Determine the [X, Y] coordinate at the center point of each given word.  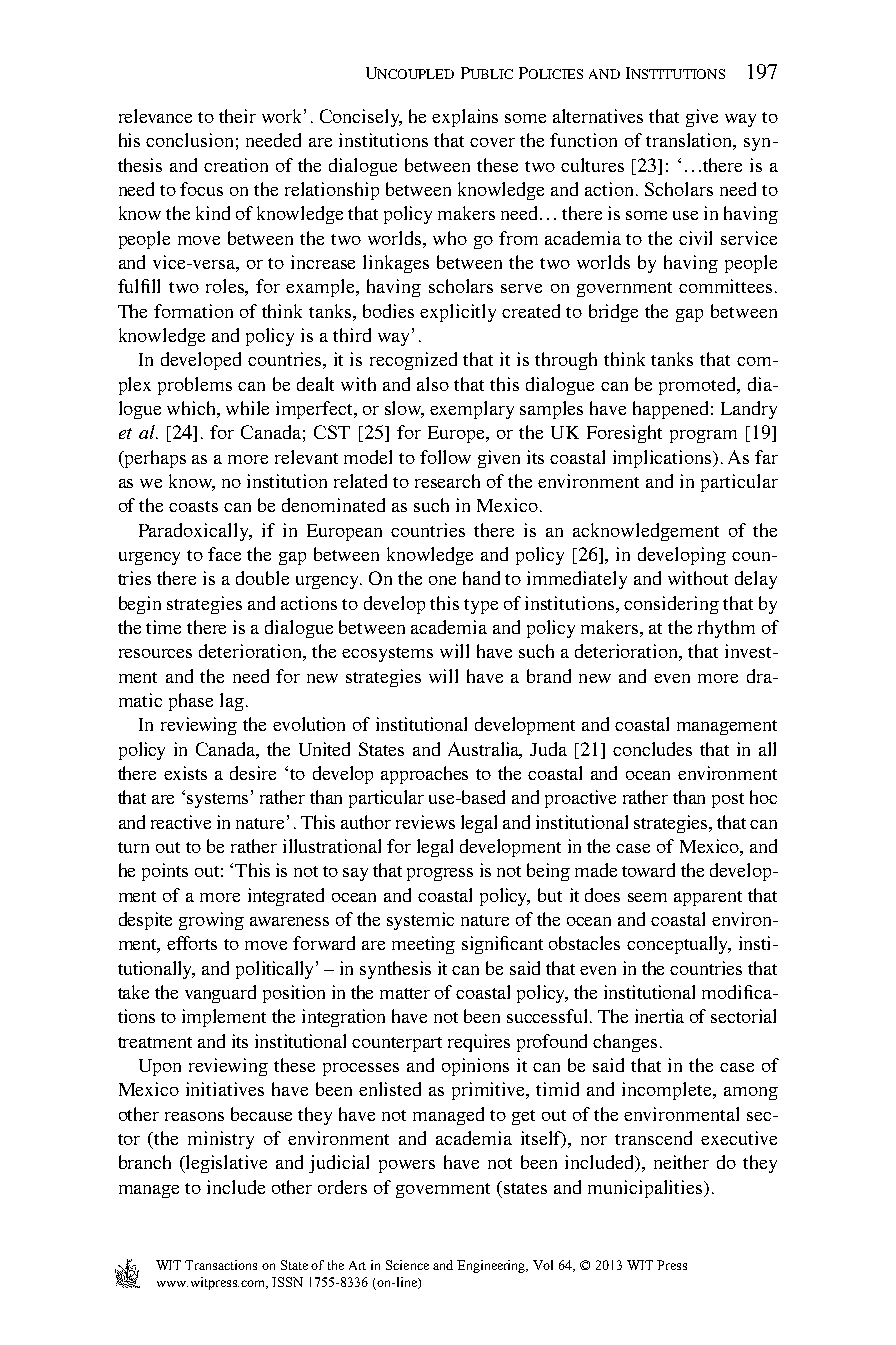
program [703, 436]
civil [695, 238]
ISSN [287, 1282]
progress [440, 874]
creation [236, 165]
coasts [193, 506]
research [447, 481]
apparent [708, 898]
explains [465, 118]
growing [211, 921]
